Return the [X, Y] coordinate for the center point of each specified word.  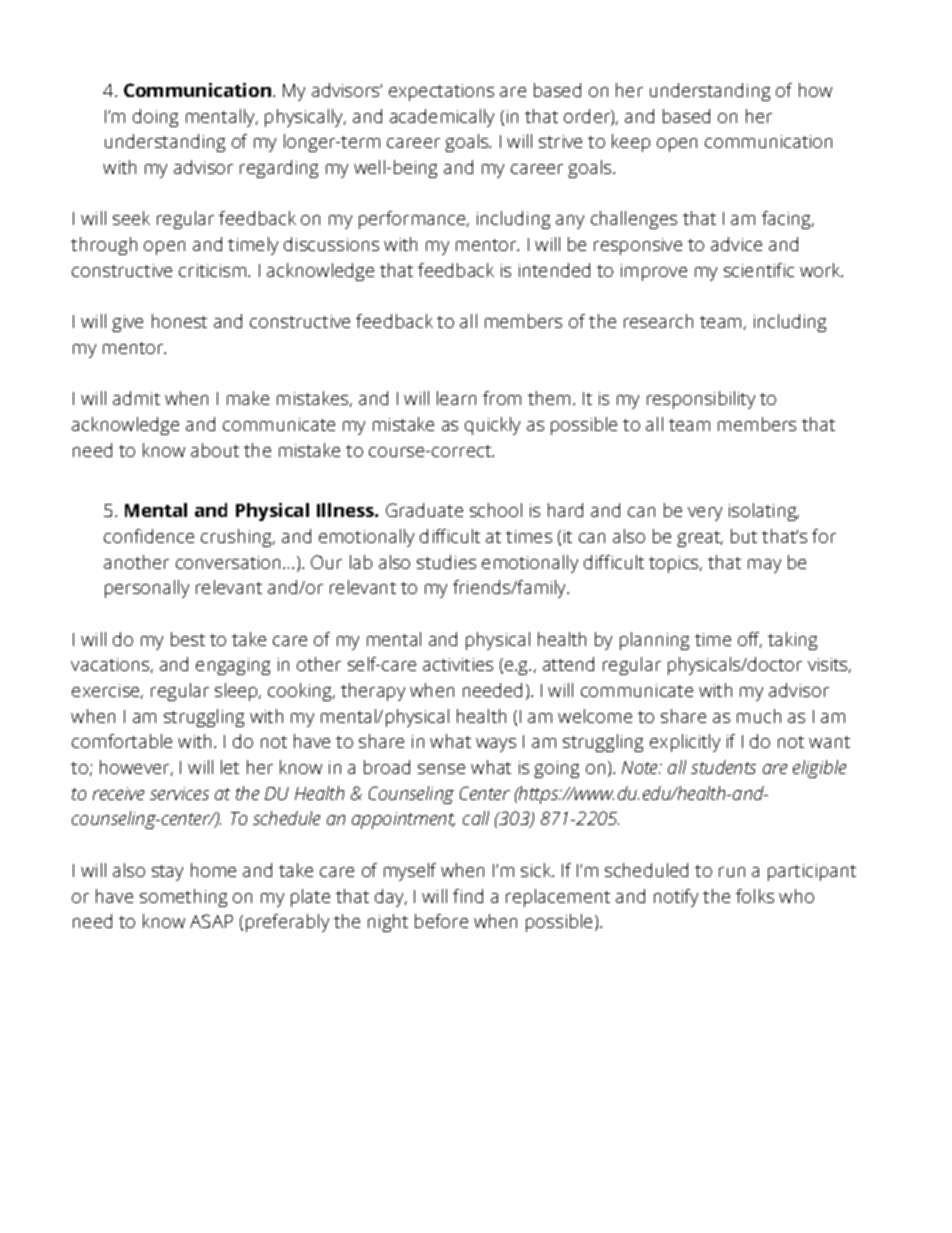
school [496, 510]
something [183, 898]
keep [631, 143]
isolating [763, 512]
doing [155, 118]
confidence [149, 536]
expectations [441, 92]
